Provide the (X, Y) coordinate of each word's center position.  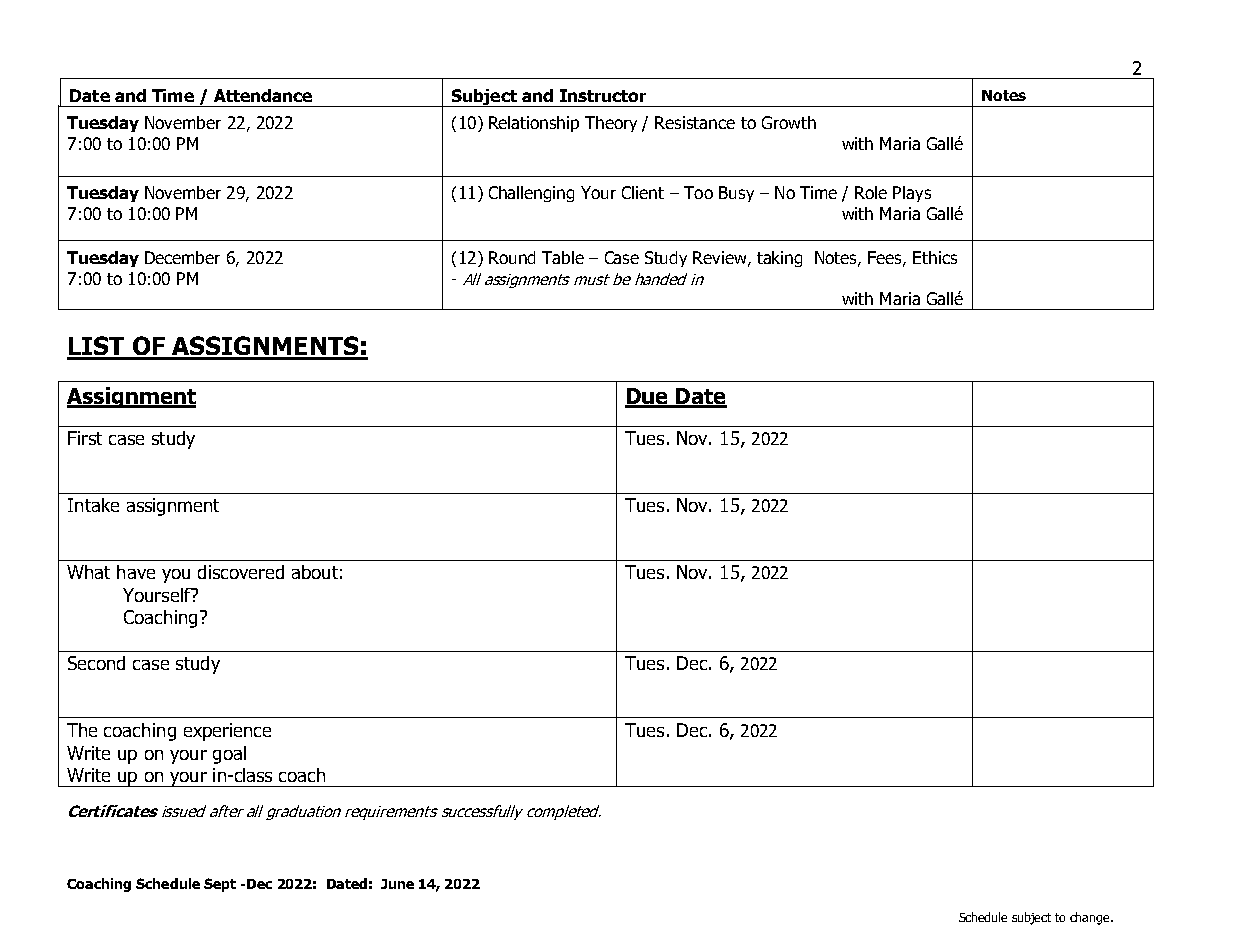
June (397, 884)
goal (229, 755)
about (315, 572)
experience (227, 732)
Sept (220, 885)
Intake (93, 505)
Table (563, 257)
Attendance (263, 95)
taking (779, 259)
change (1091, 918)
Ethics (935, 257)
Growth (789, 122)
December (182, 257)
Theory (611, 124)
